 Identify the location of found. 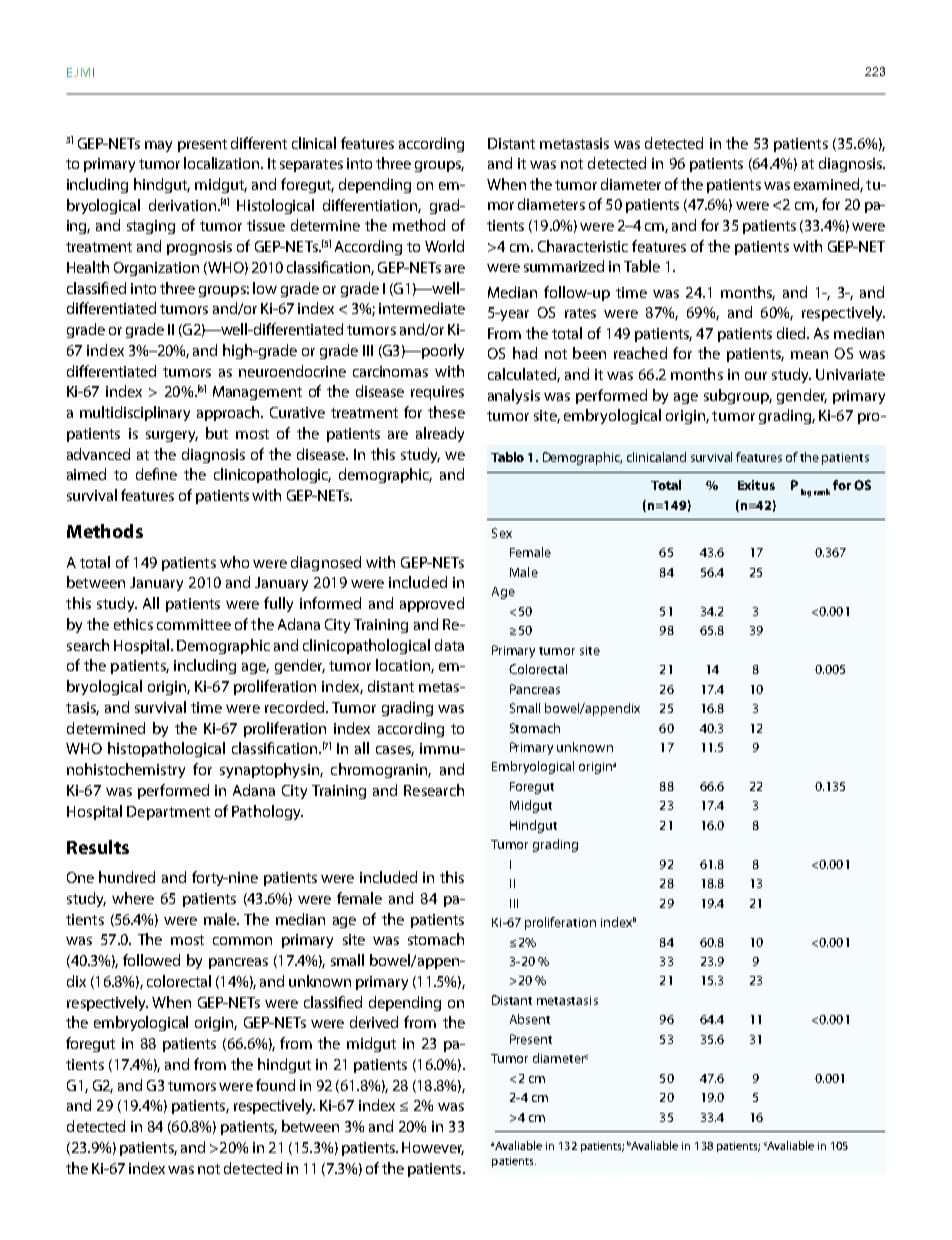
(275, 1085).
